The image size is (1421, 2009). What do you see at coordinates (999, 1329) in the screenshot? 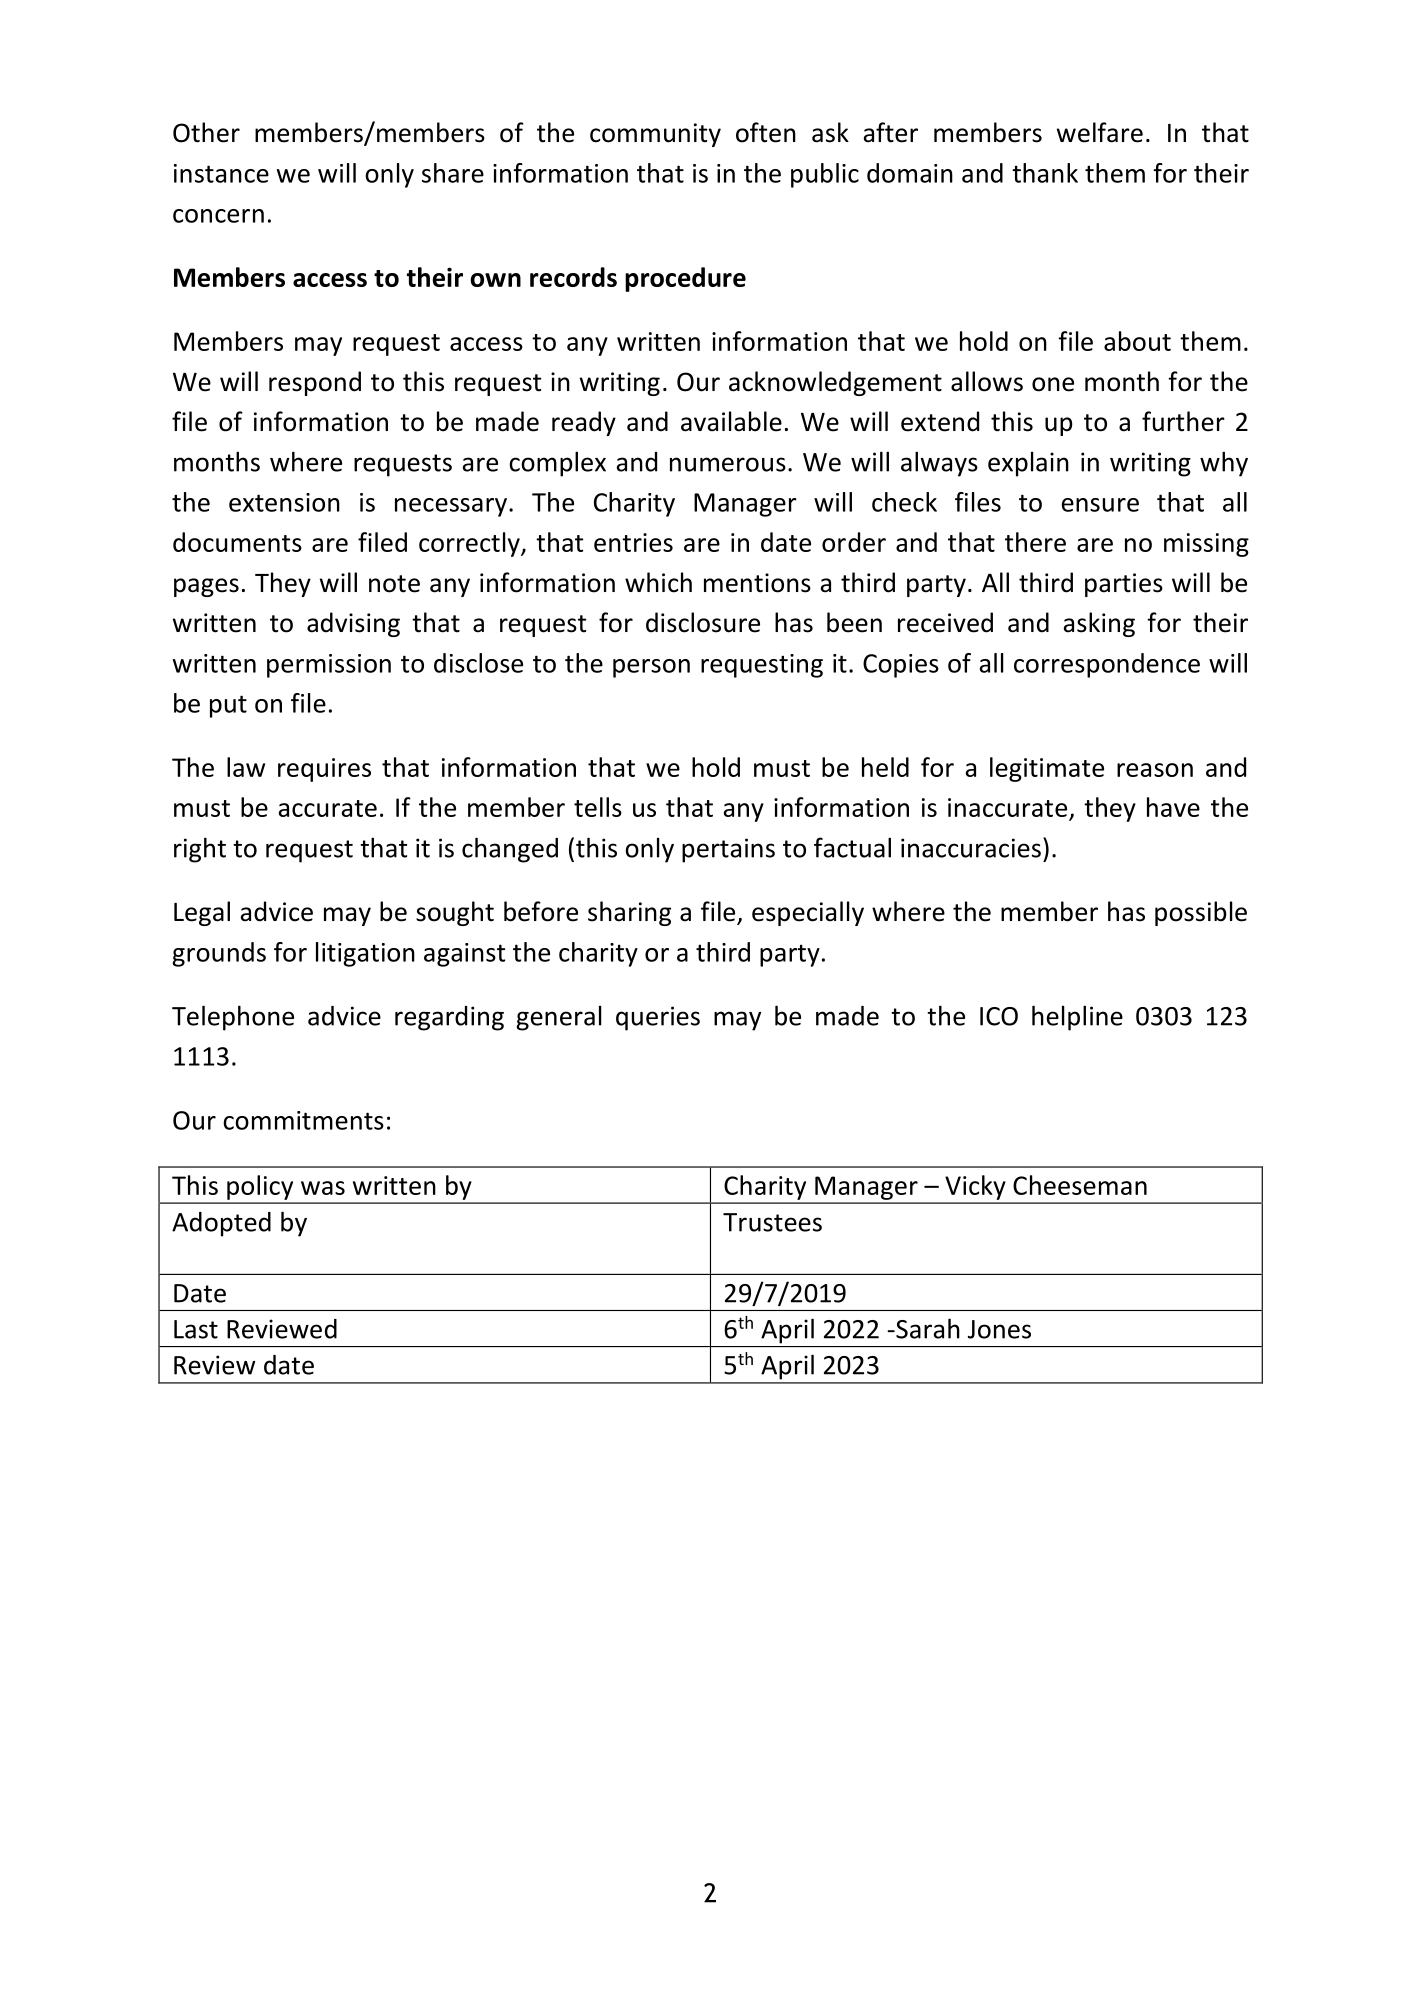
I see `Jones` at bounding box center [999, 1329].
